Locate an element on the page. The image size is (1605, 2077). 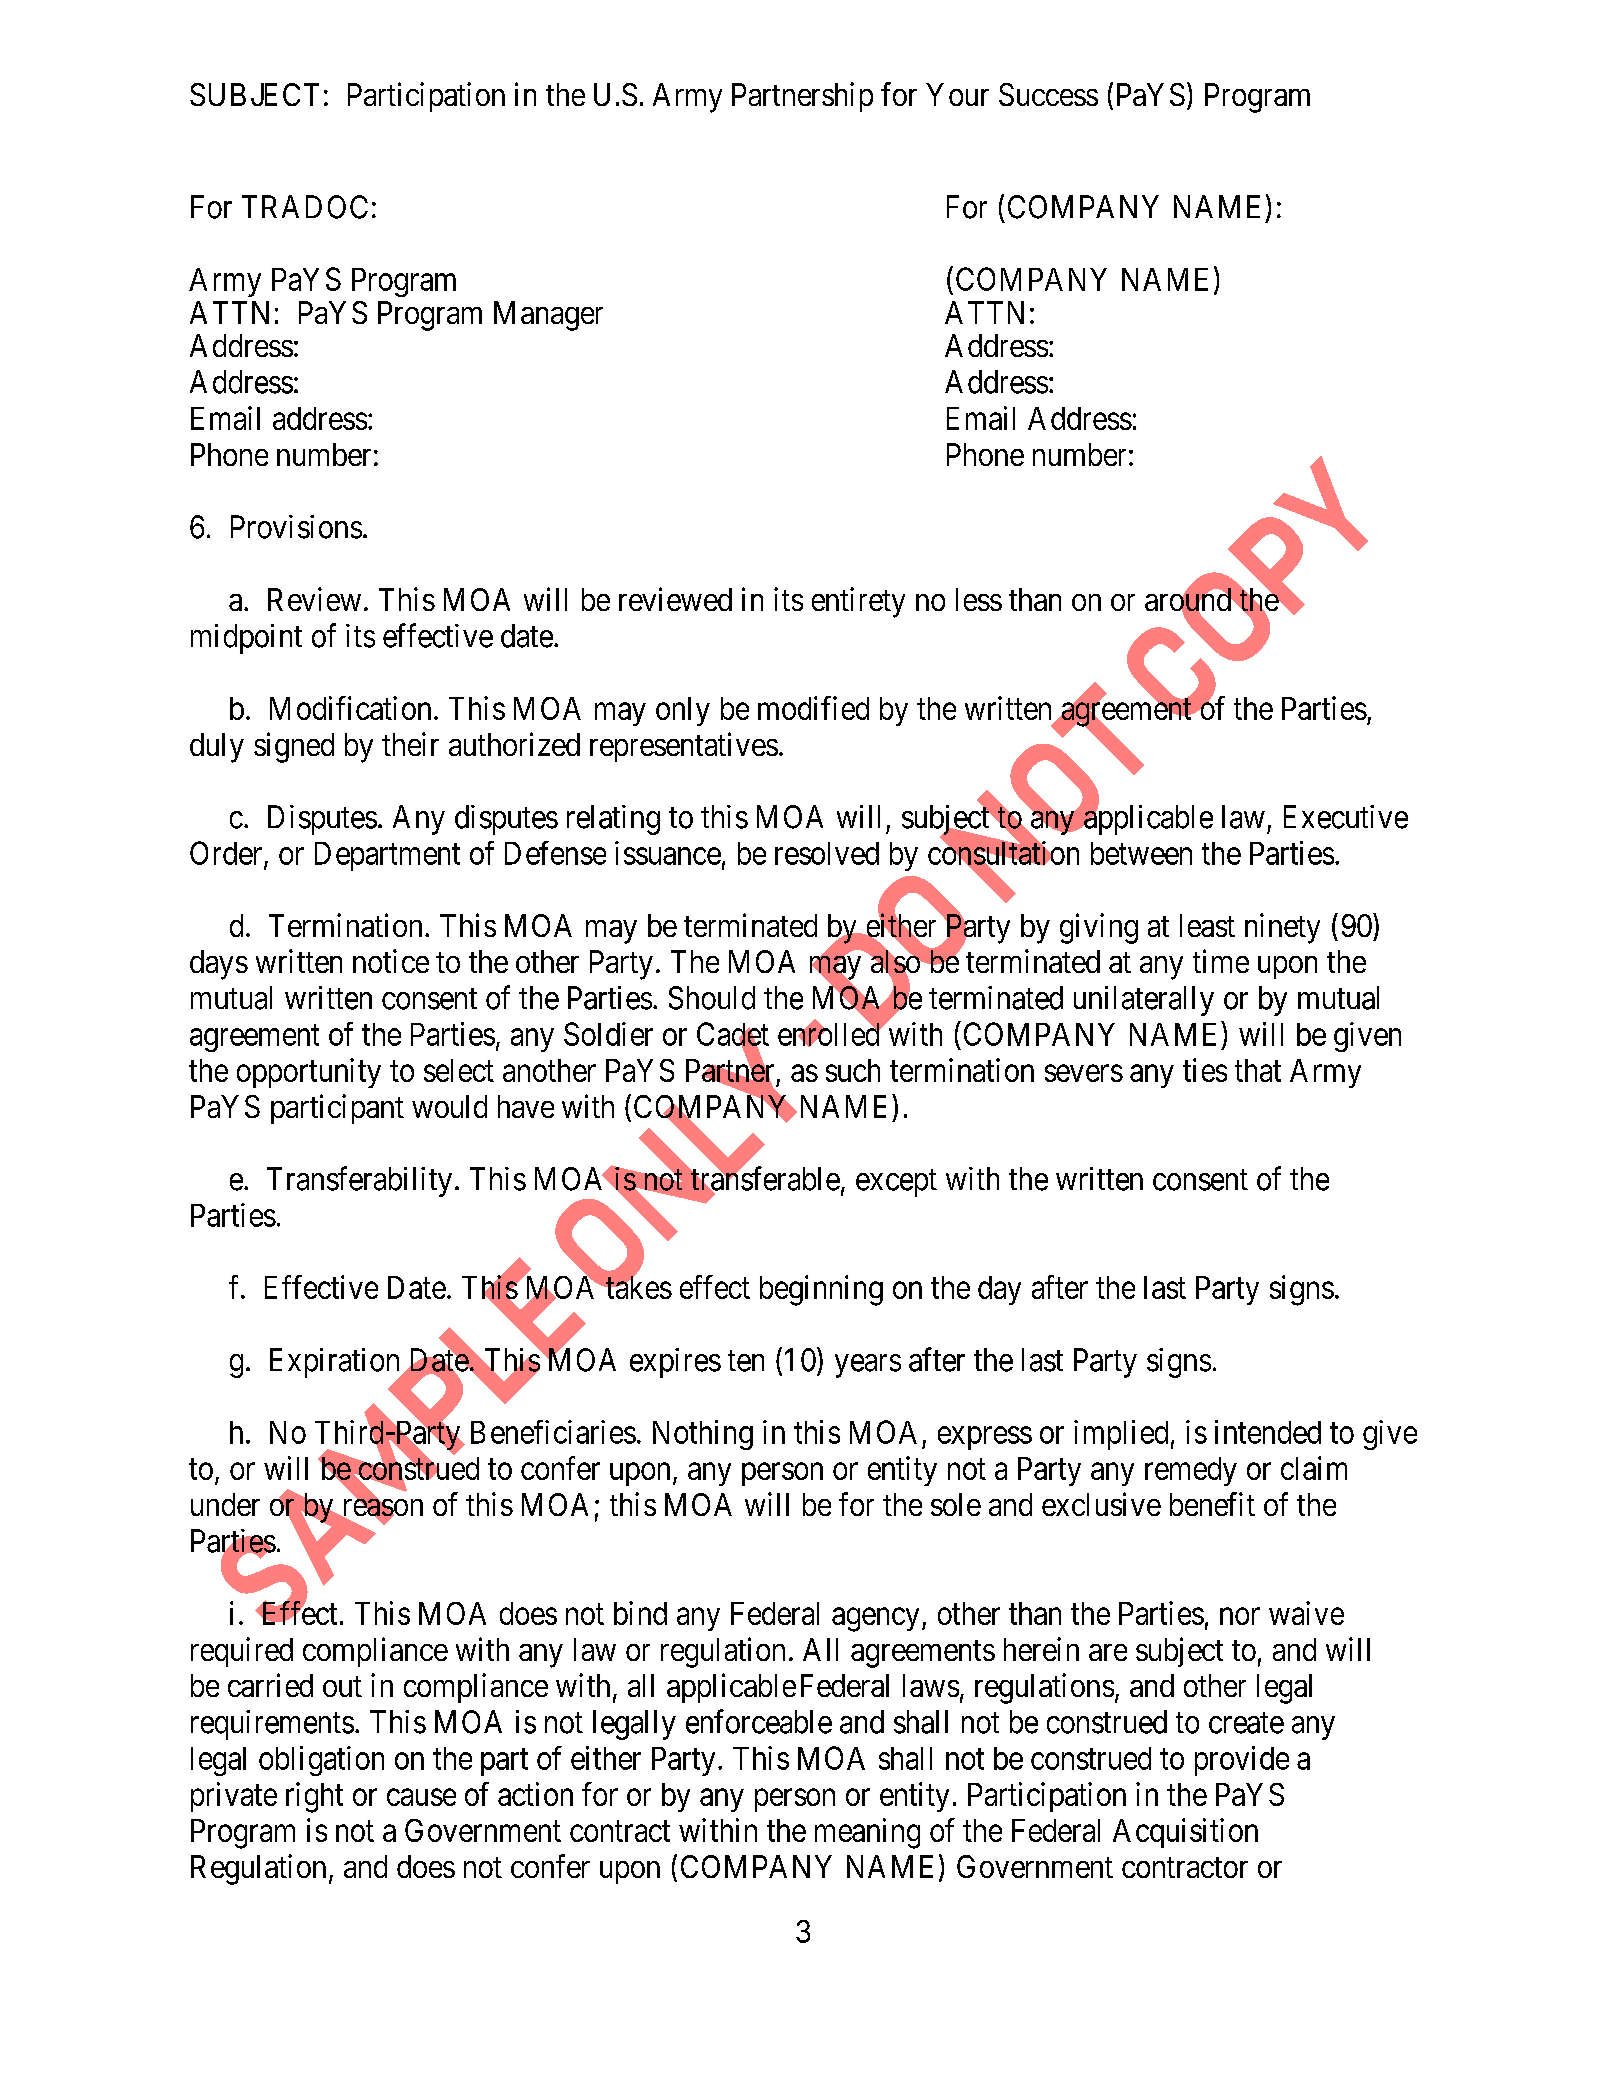
Modification is located at coordinates (350, 708).
